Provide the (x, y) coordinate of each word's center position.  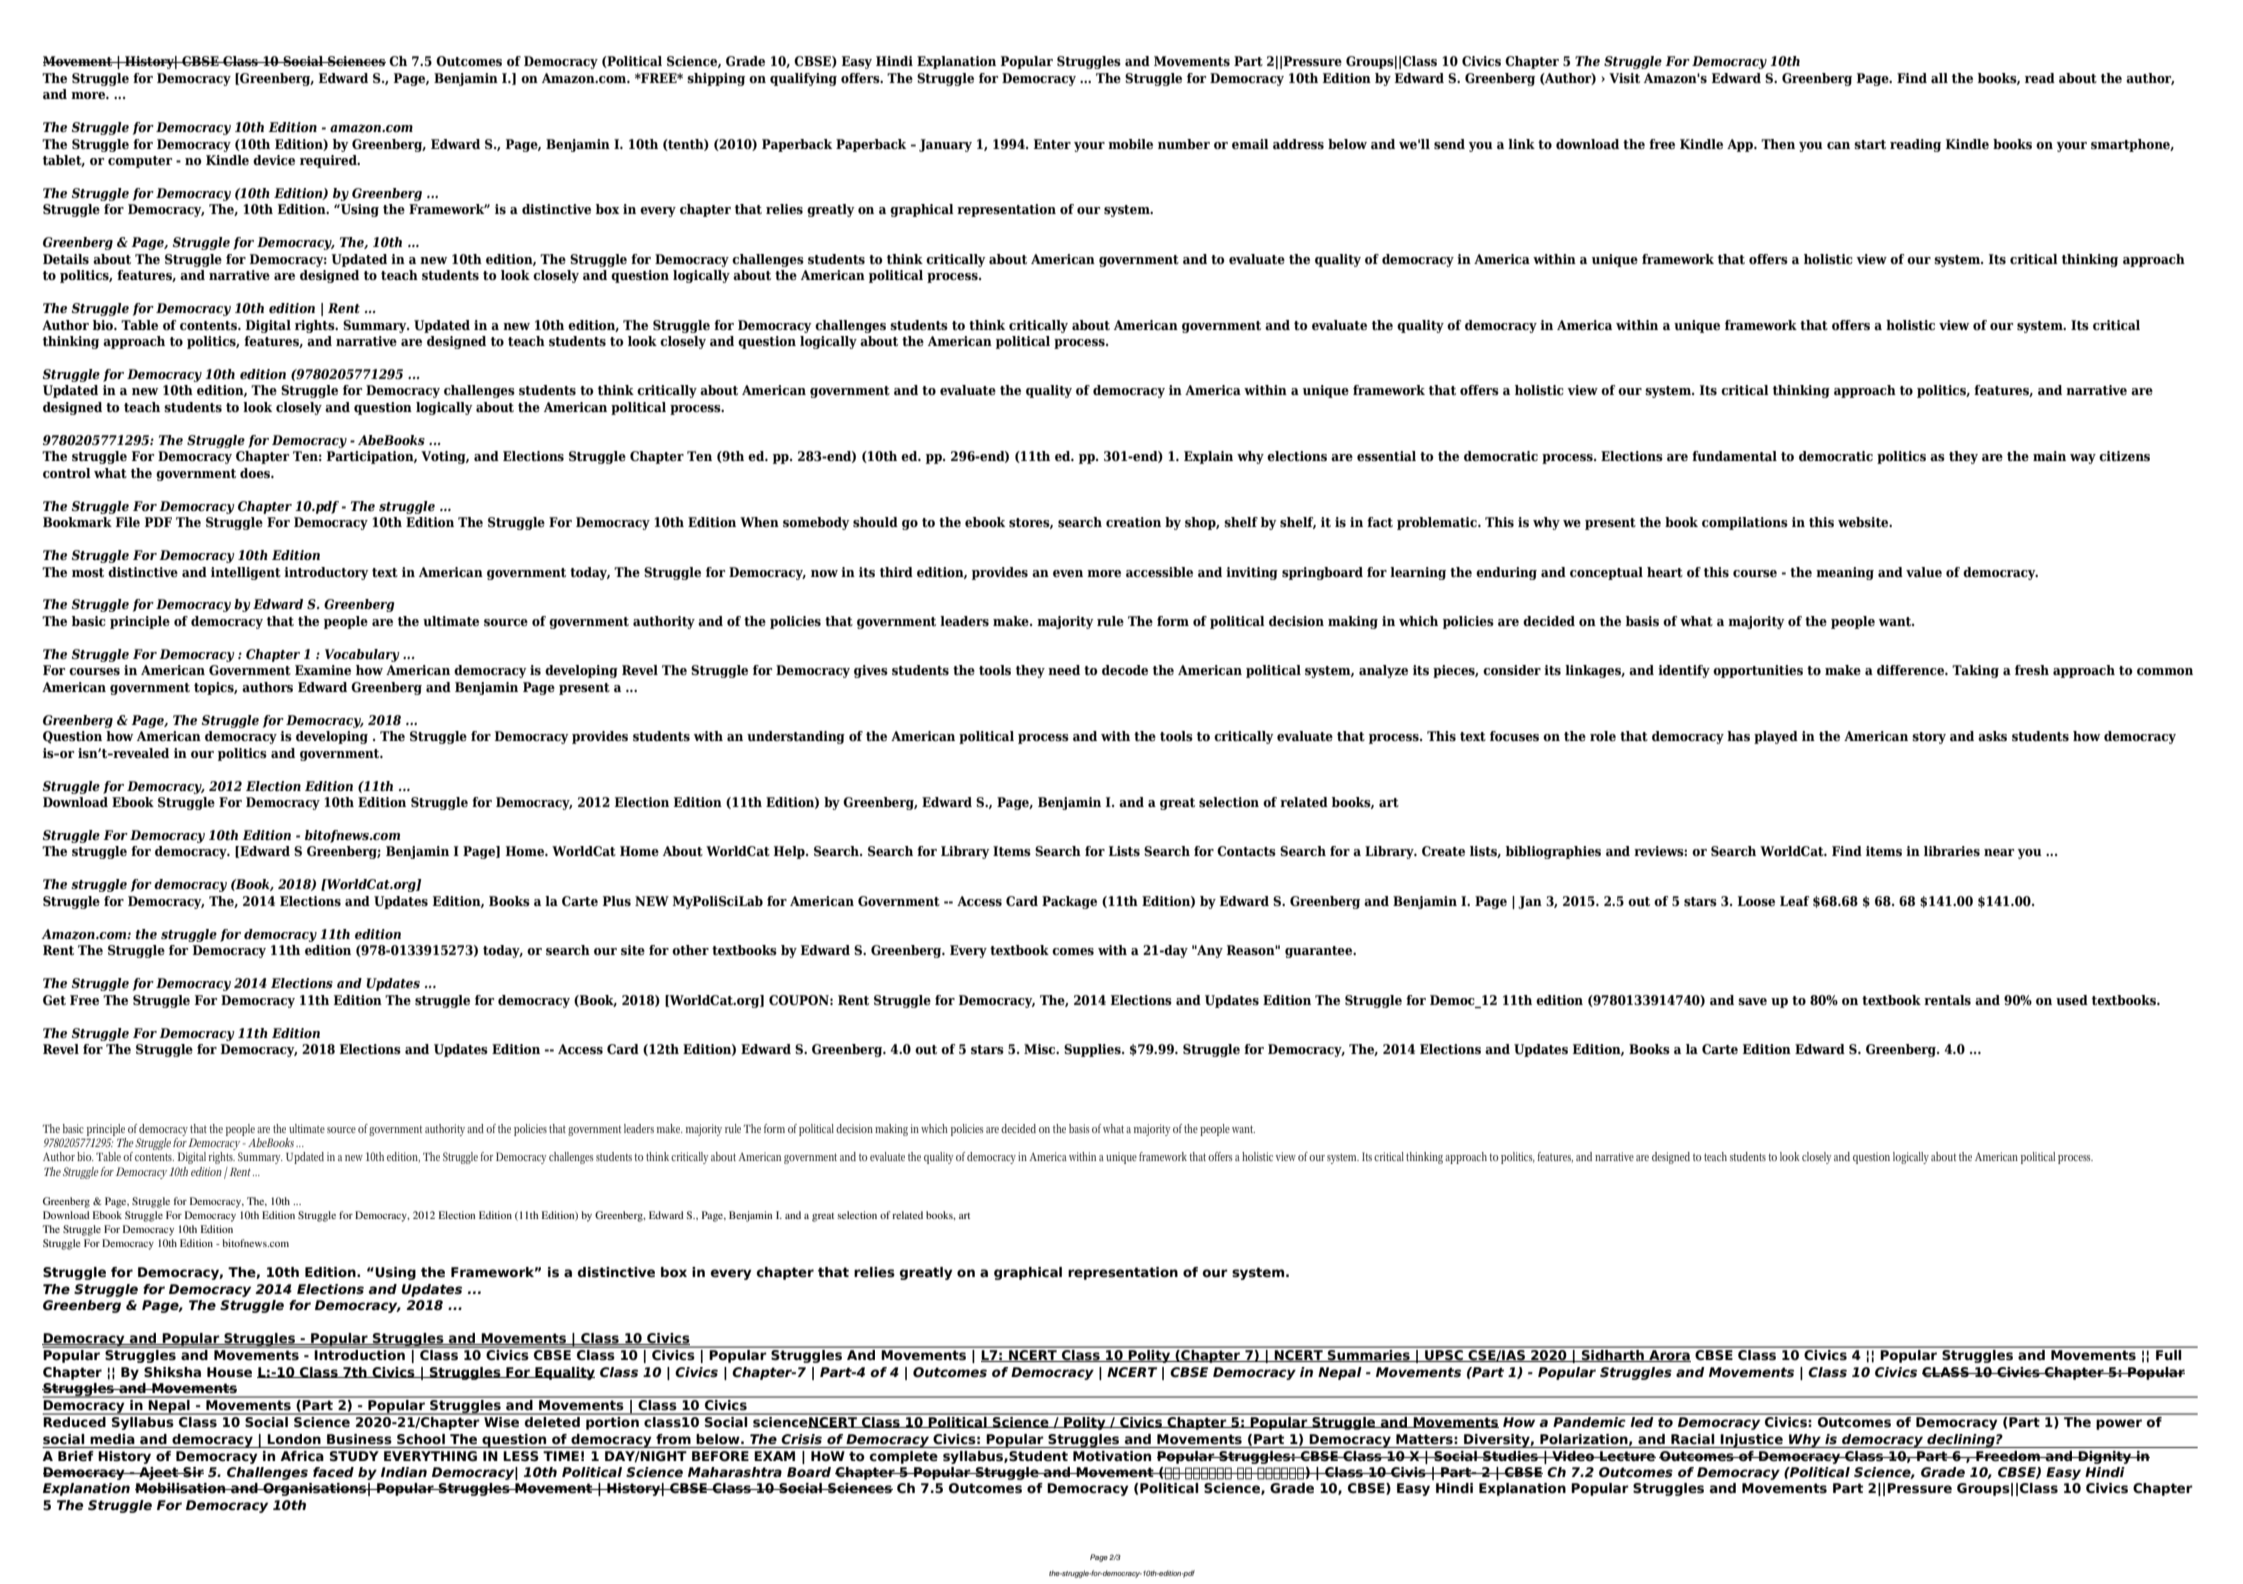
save (1752, 1002)
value (1924, 572)
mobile (1130, 144)
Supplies (1093, 1050)
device (274, 160)
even (1068, 573)
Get (54, 1000)
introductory (326, 573)
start (1870, 145)
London (294, 1439)
